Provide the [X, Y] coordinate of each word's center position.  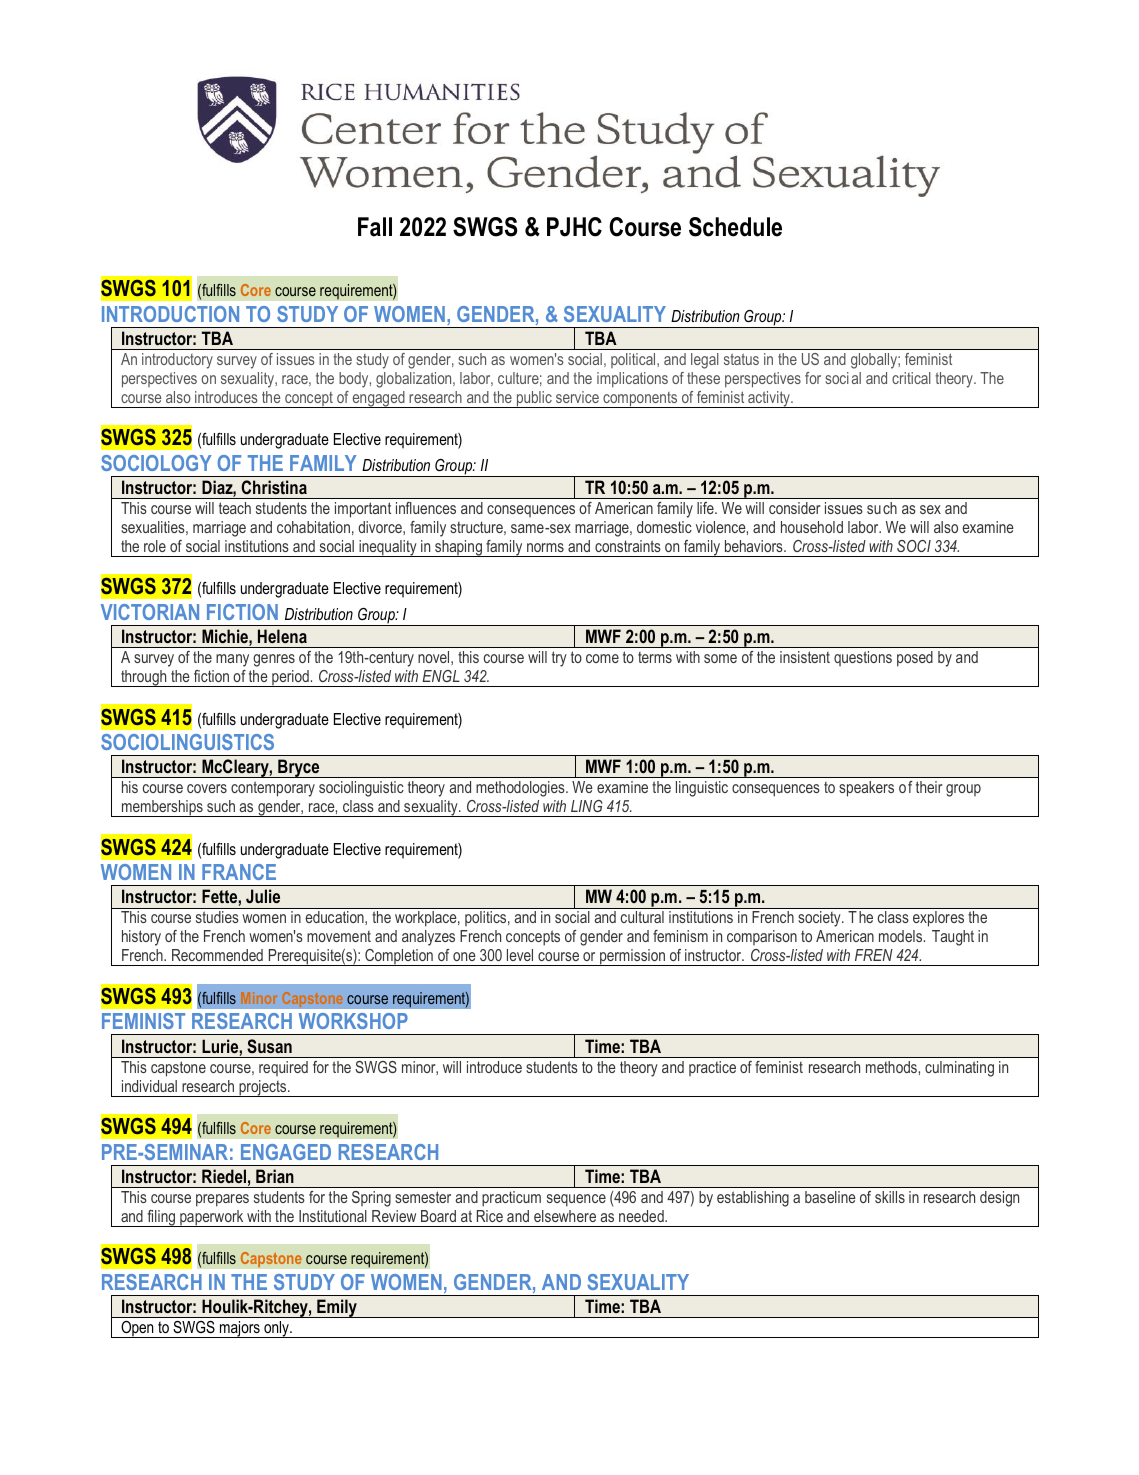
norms [545, 547]
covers [207, 788]
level [520, 955]
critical [911, 378]
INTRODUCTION [170, 314]
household [812, 527]
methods [892, 1067]
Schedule [735, 227]
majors [240, 1329]
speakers [866, 789]
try [559, 659]
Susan [269, 1046]
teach [235, 508]
